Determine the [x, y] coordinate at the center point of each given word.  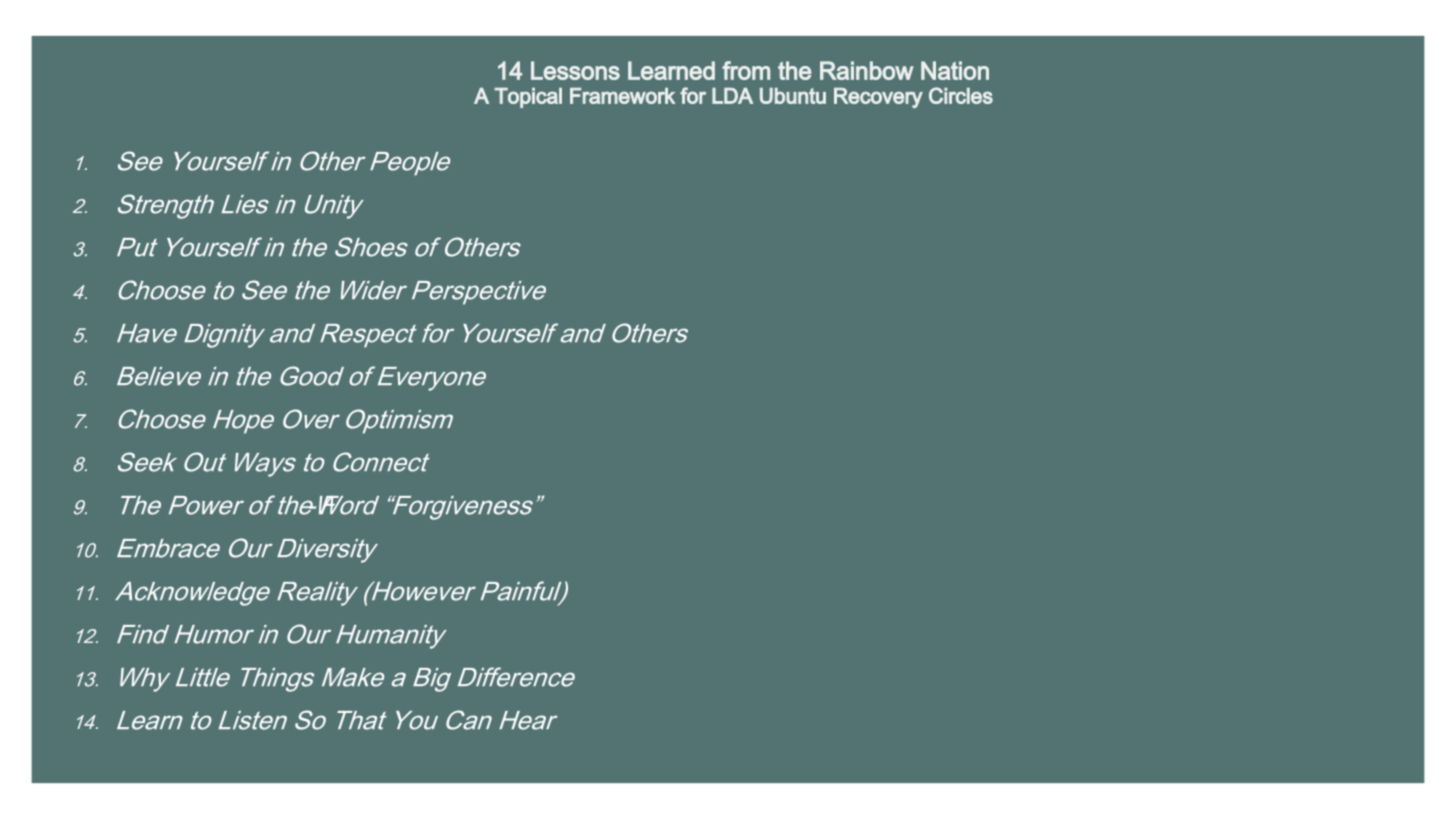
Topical [528, 98]
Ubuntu [793, 96]
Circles [961, 95]
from [746, 70]
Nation [955, 70]
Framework [623, 96]
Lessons [575, 70]
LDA [732, 96]
